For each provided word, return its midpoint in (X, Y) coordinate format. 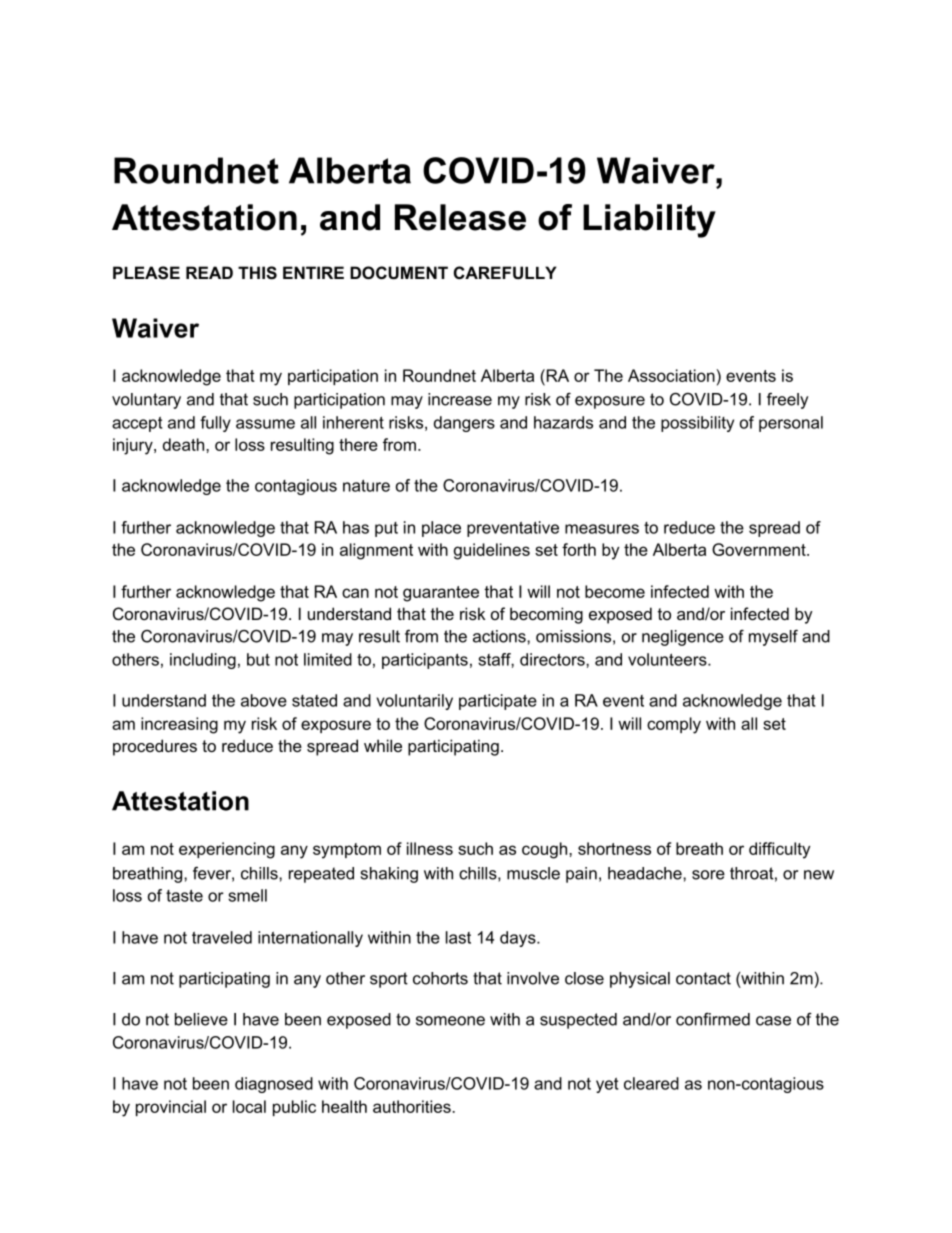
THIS (257, 273)
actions (500, 636)
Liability (649, 221)
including (203, 661)
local (249, 1106)
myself (773, 638)
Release (460, 217)
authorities (413, 1106)
